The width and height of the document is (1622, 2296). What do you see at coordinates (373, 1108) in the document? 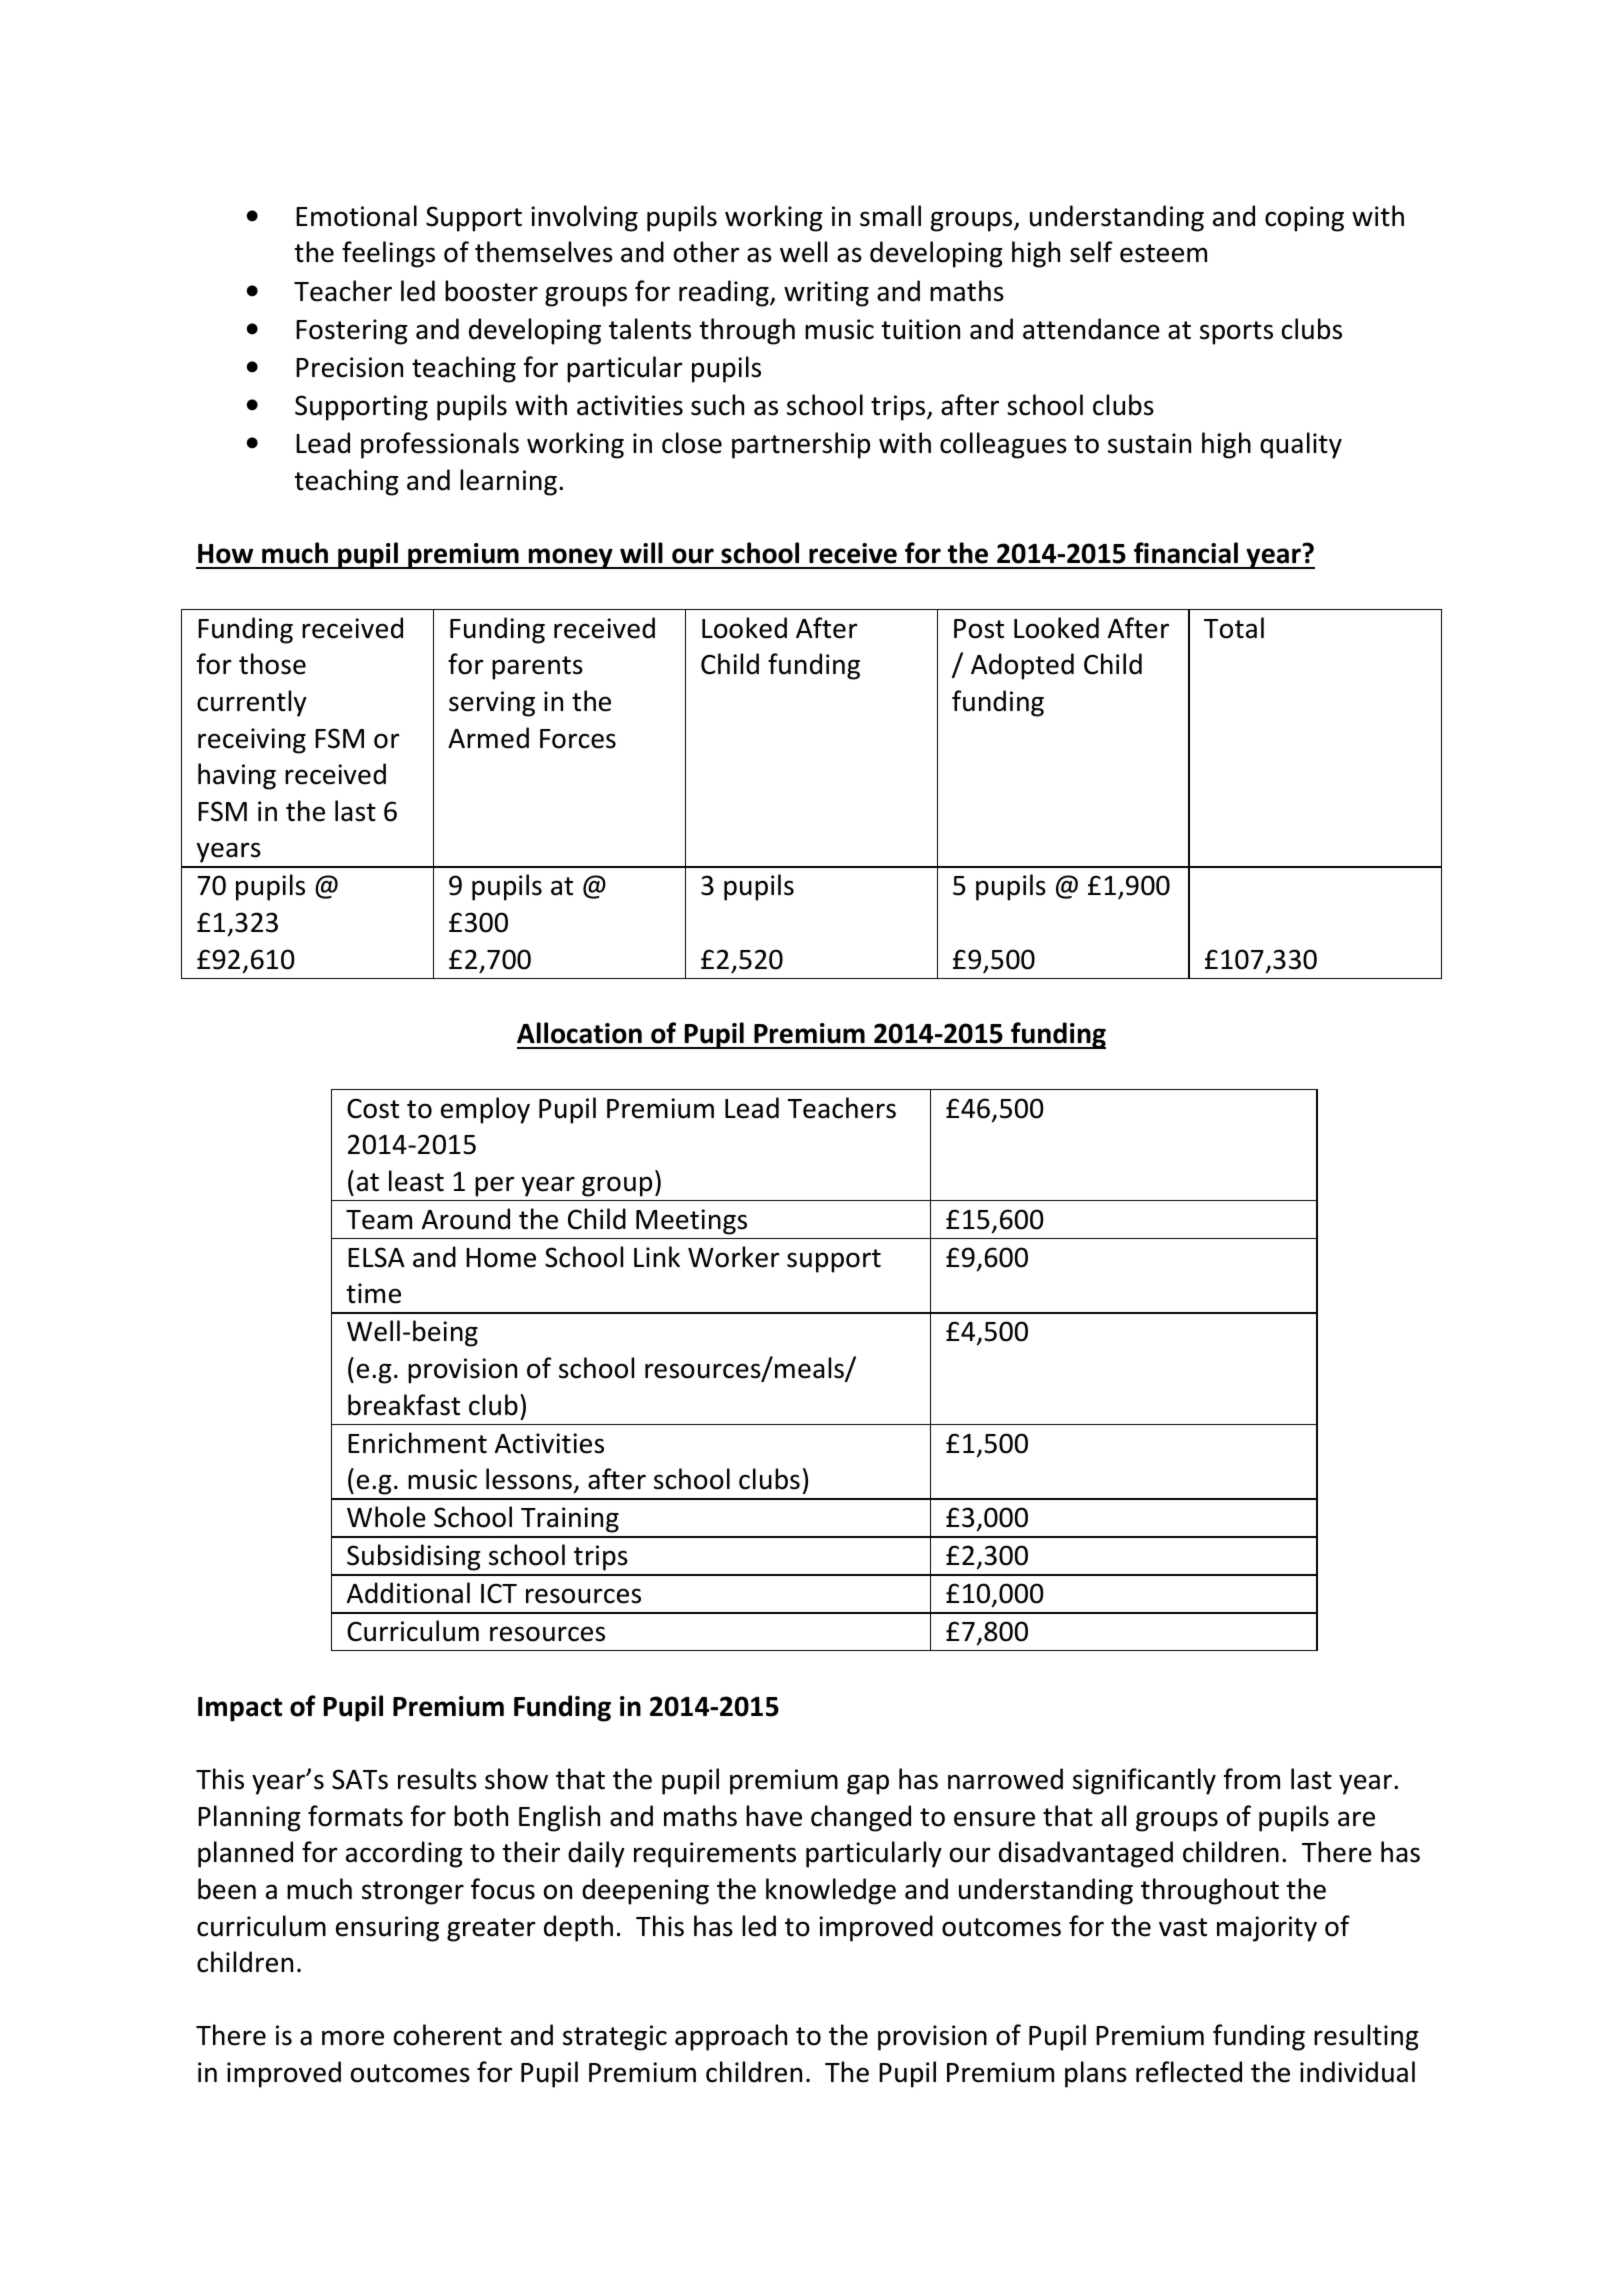
I see `Cost` at bounding box center [373, 1108].
